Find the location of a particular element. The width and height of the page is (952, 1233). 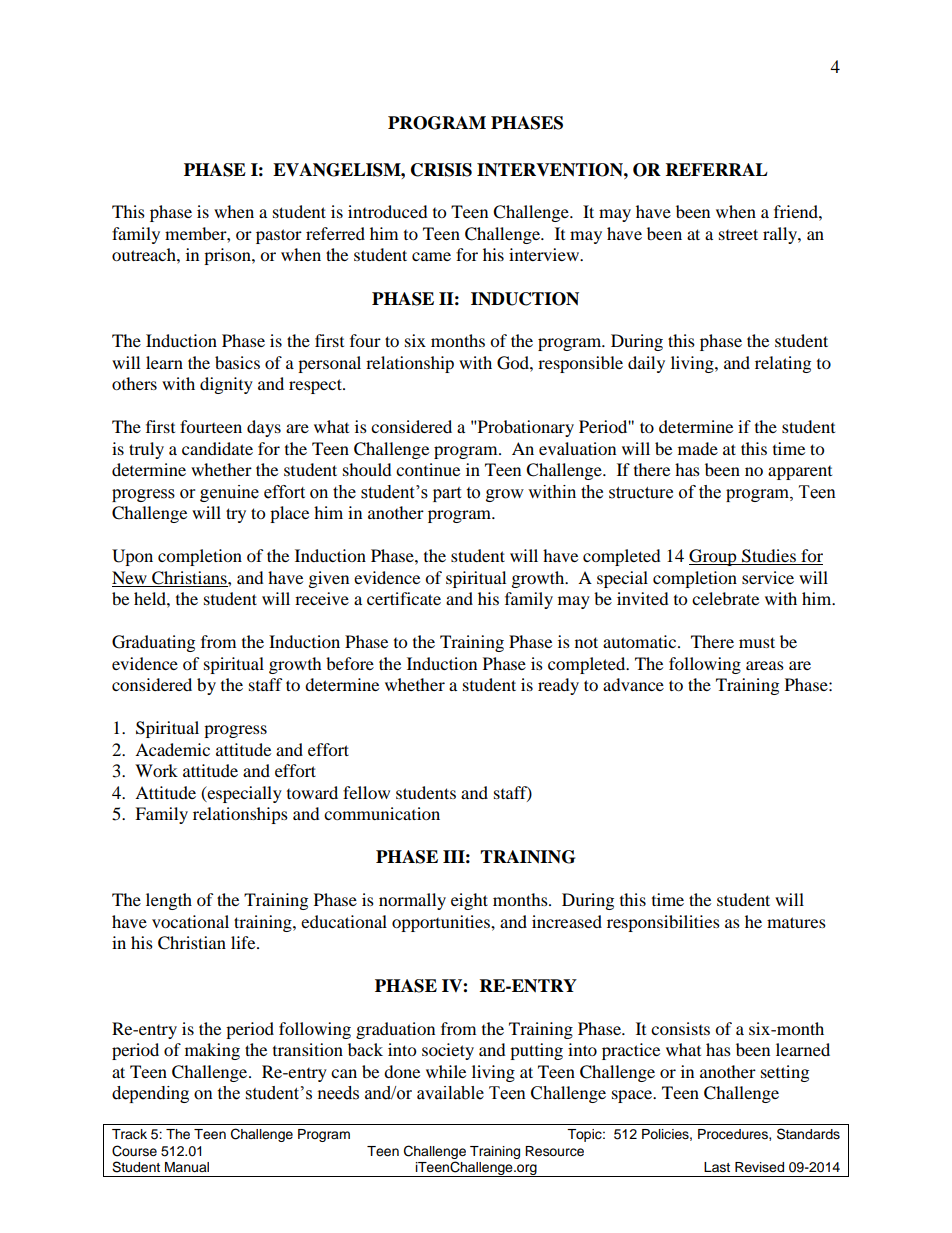

ready is located at coordinates (558, 686).
